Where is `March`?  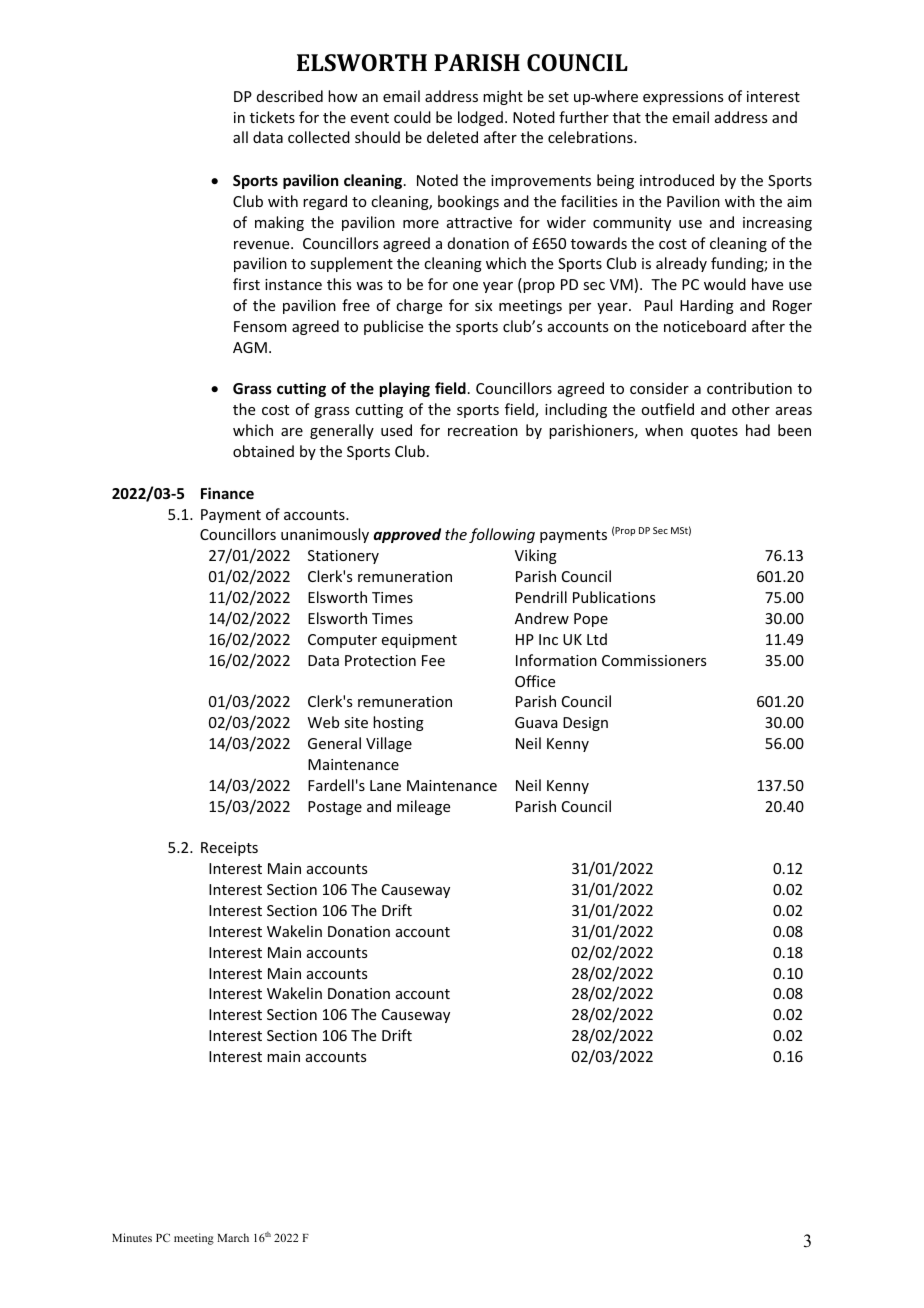
March is located at coordinates (233, 1237).
